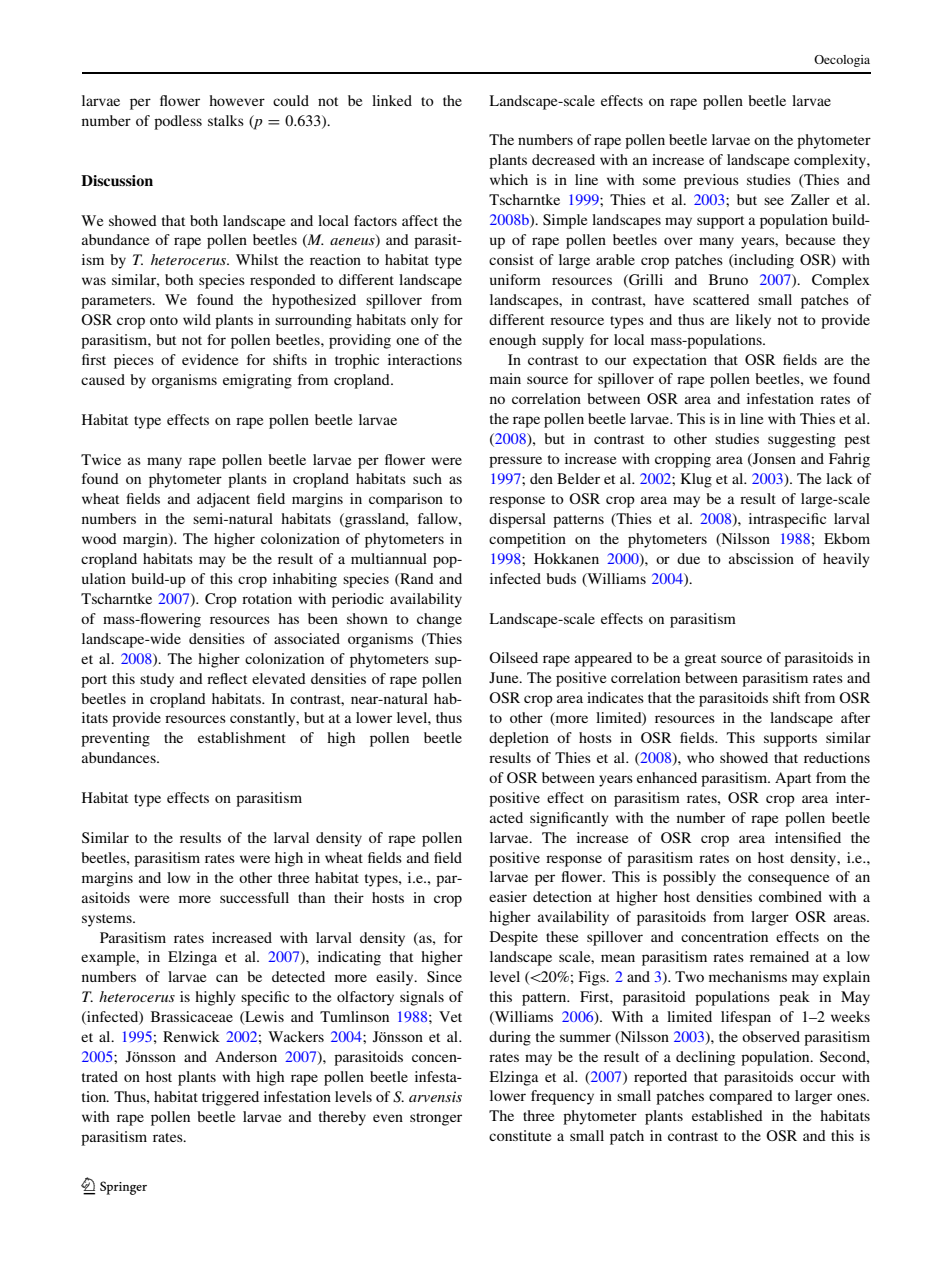 This image has width=952, height=1265. I want to click on Twice, so click(101, 459).
